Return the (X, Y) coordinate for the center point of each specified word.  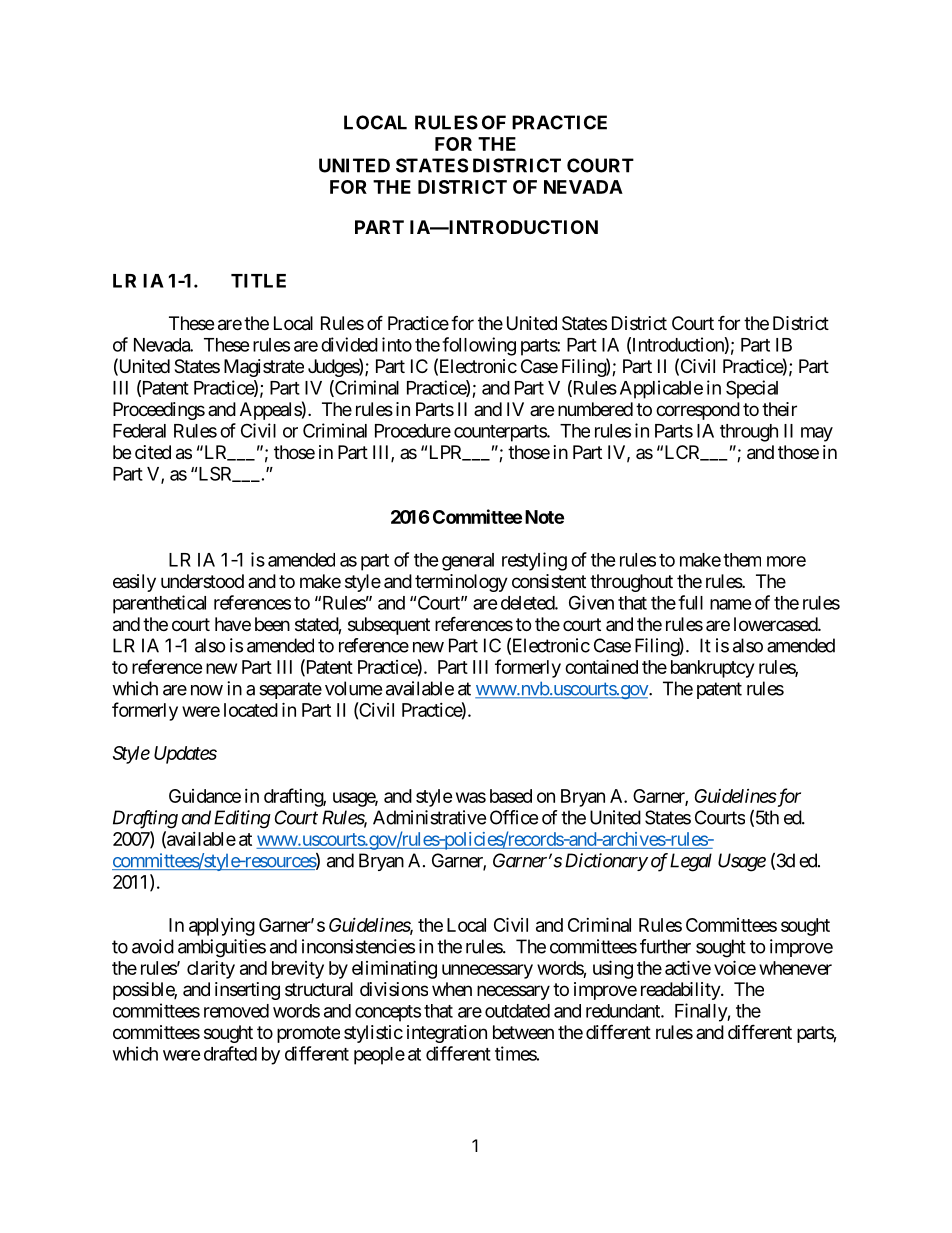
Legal (691, 862)
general (468, 562)
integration (447, 1034)
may (817, 434)
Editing (242, 819)
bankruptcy (712, 669)
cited (153, 452)
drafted (230, 1053)
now (207, 690)
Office (514, 817)
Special (752, 389)
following (479, 346)
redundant (624, 1011)
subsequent (389, 626)
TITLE (258, 281)
